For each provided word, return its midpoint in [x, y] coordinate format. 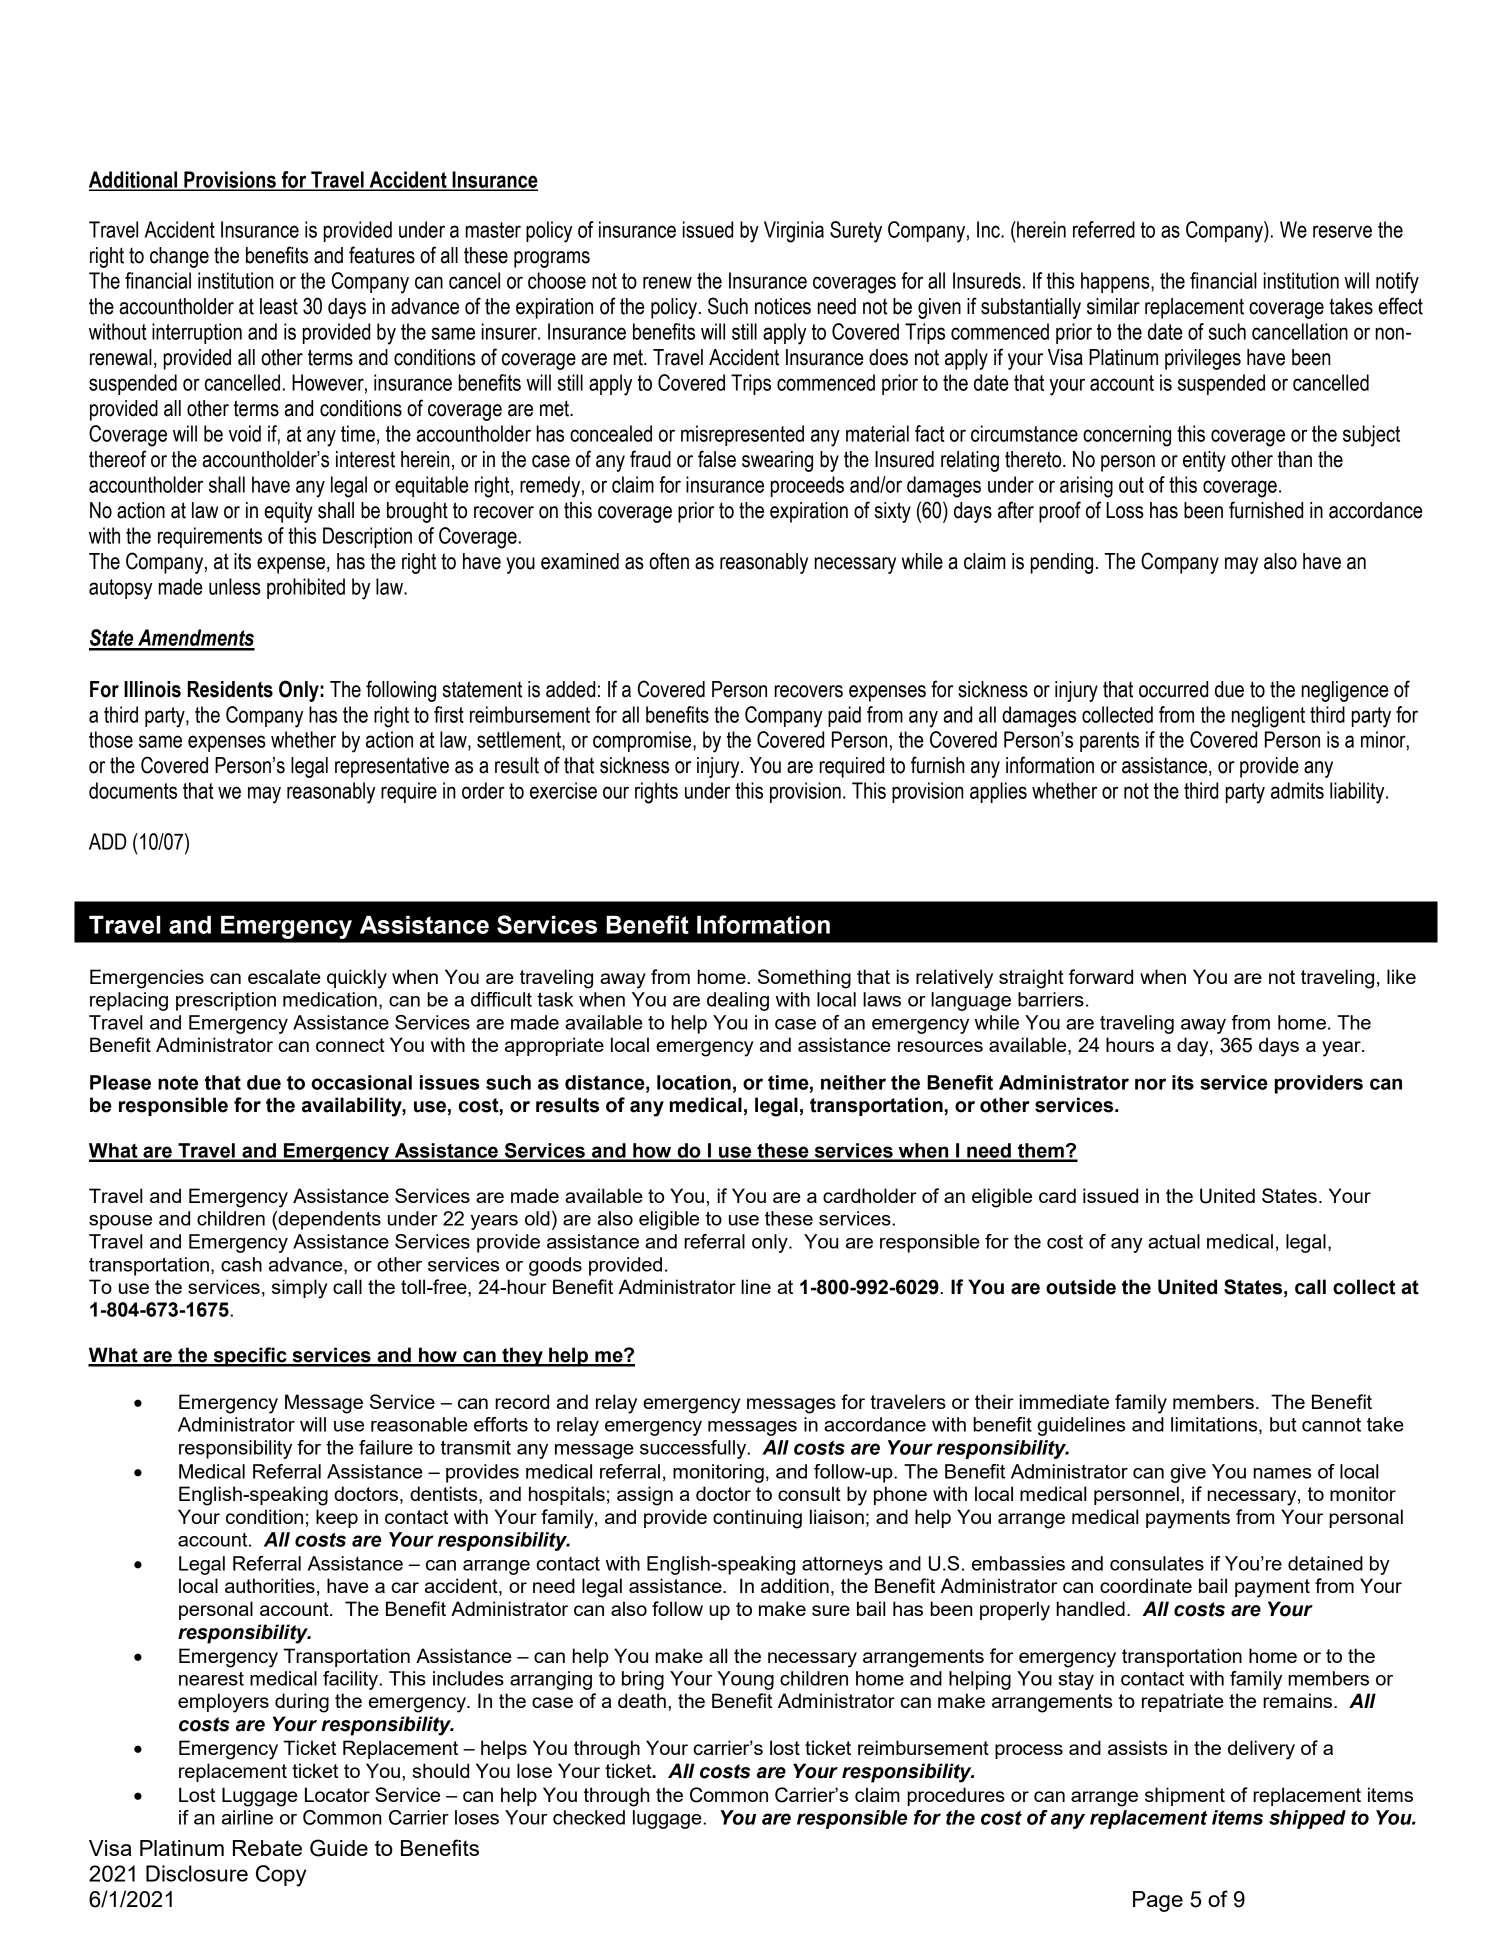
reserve [1342, 231]
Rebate [267, 1848]
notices [783, 306]
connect [350, 1045]
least [279, 306]
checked [589, 1817]
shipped [1307, 1819]
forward [1101, 976]
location [694, 1082]
